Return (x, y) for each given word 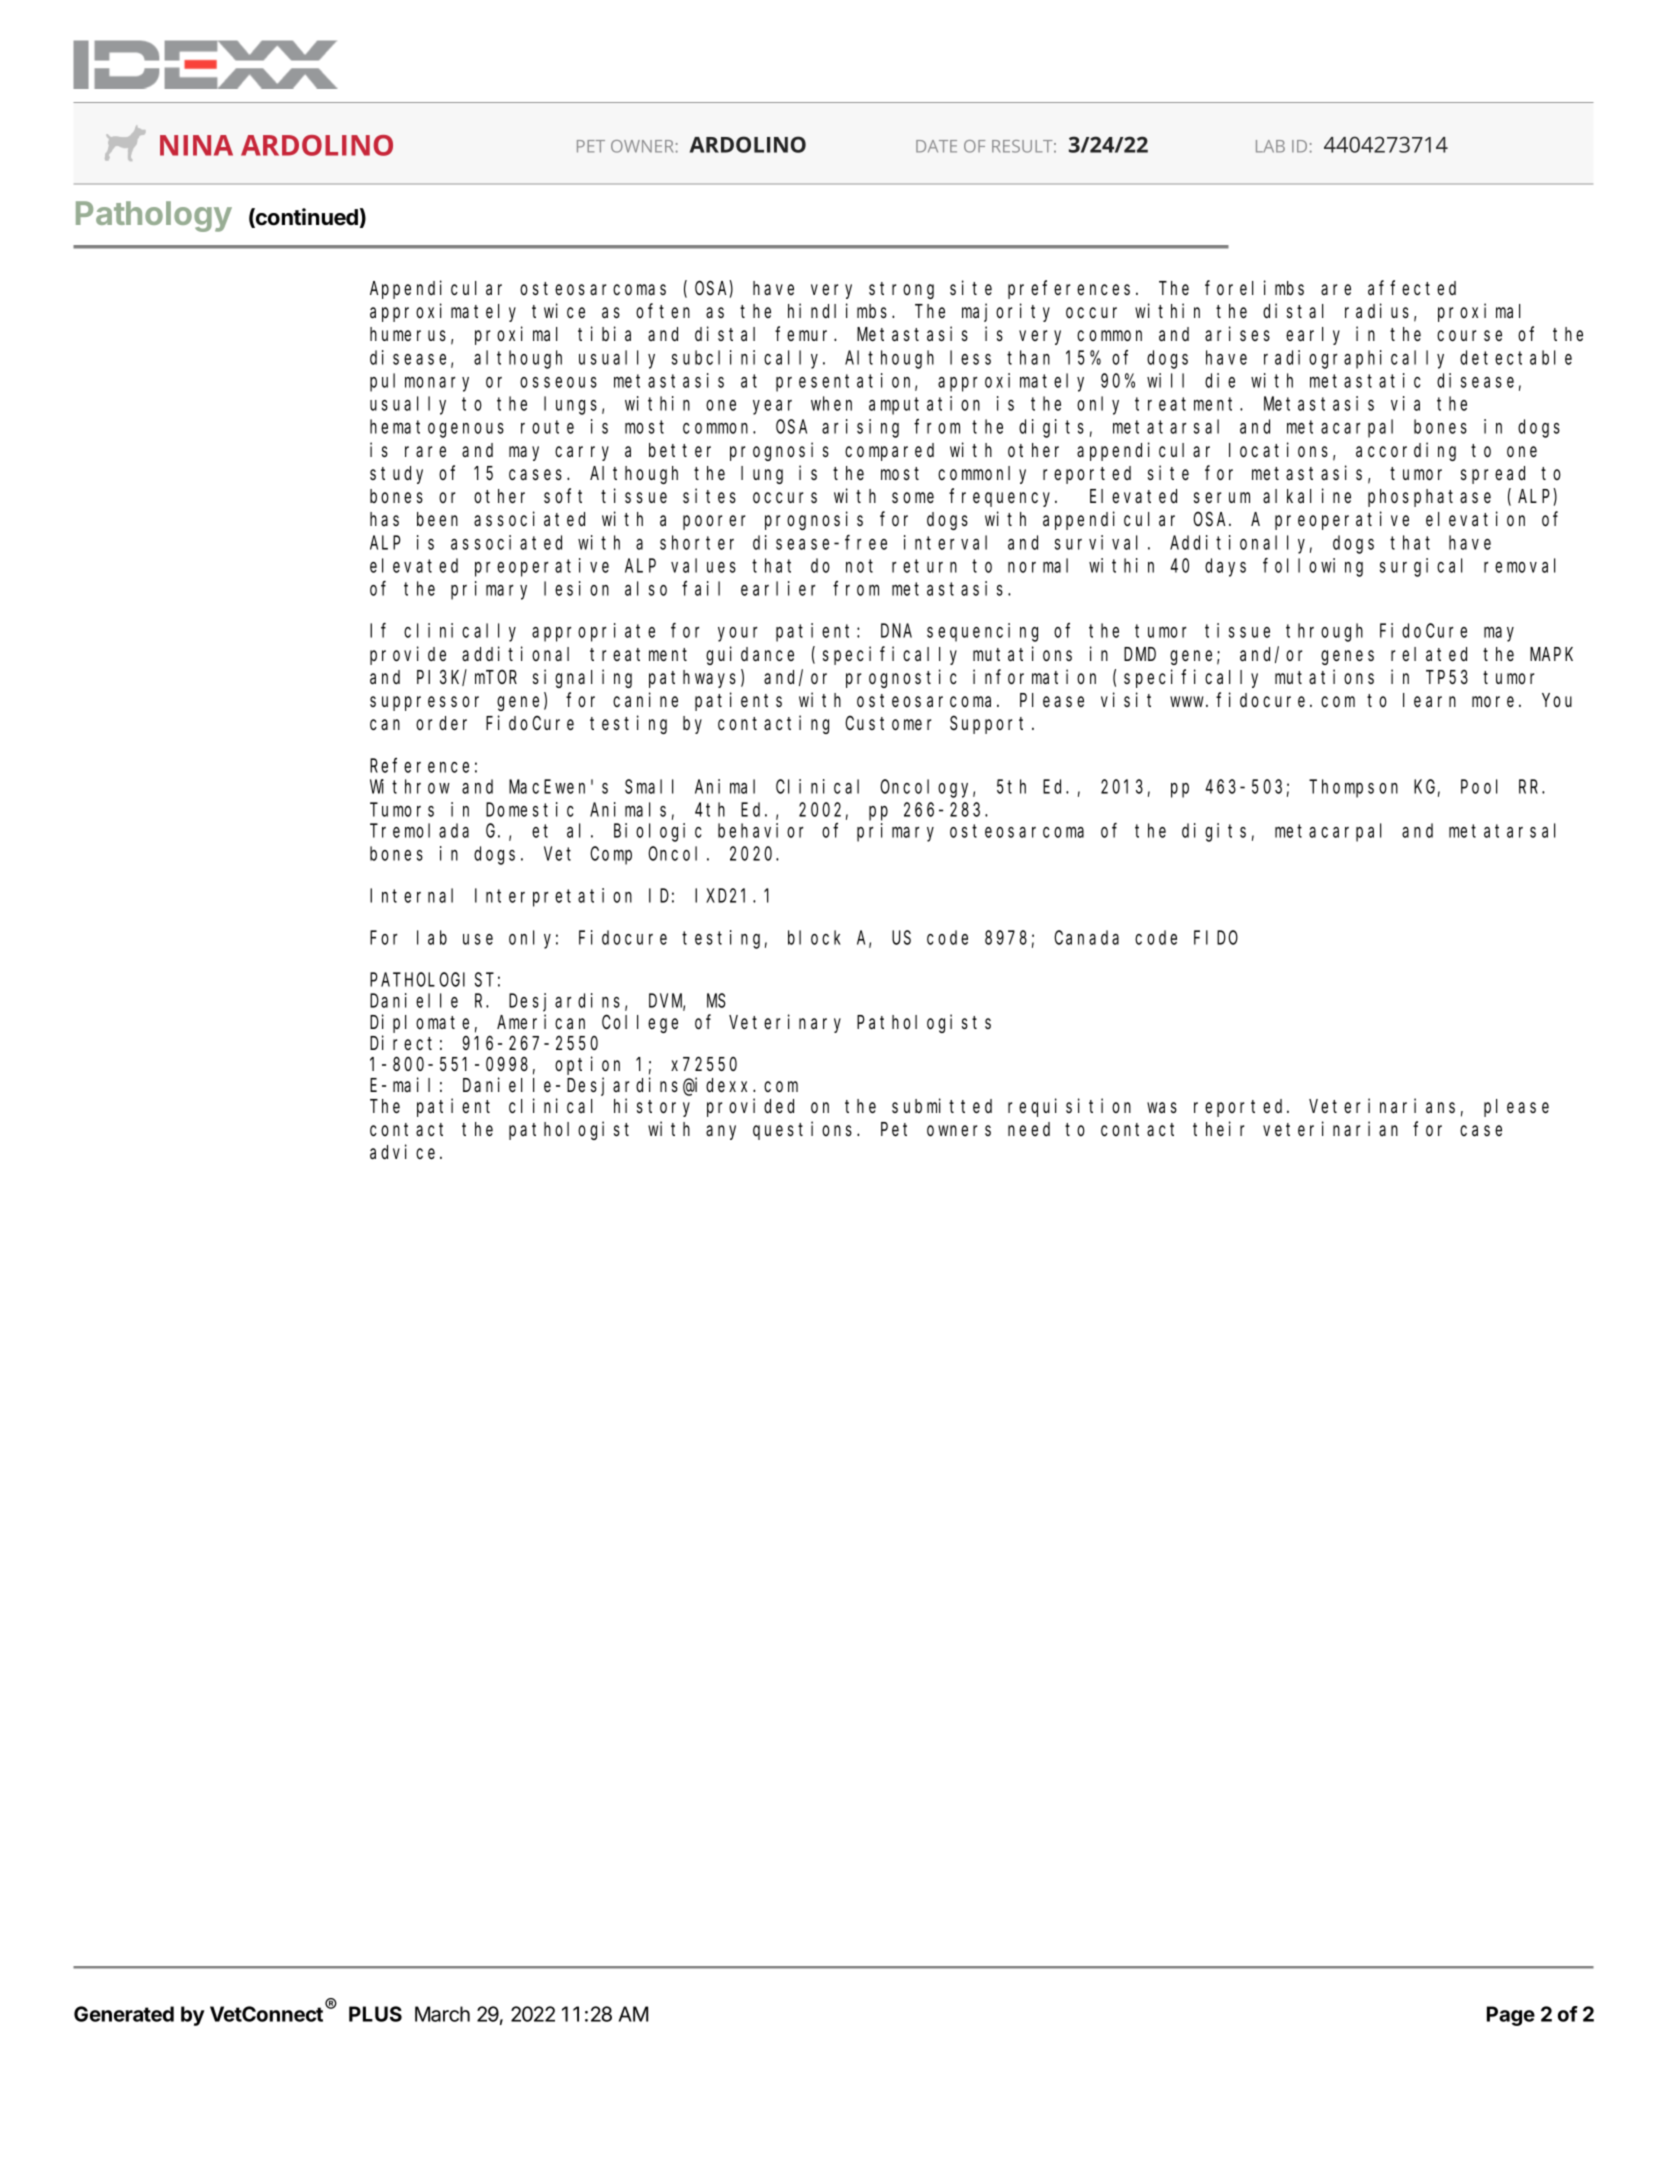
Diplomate (419, 1023)
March (442, 2014)
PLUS (375, 2014)
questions (805, 1130)
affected (1412, 288)
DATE (936, 146)
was (1162, 1108)
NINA (196, 145)
